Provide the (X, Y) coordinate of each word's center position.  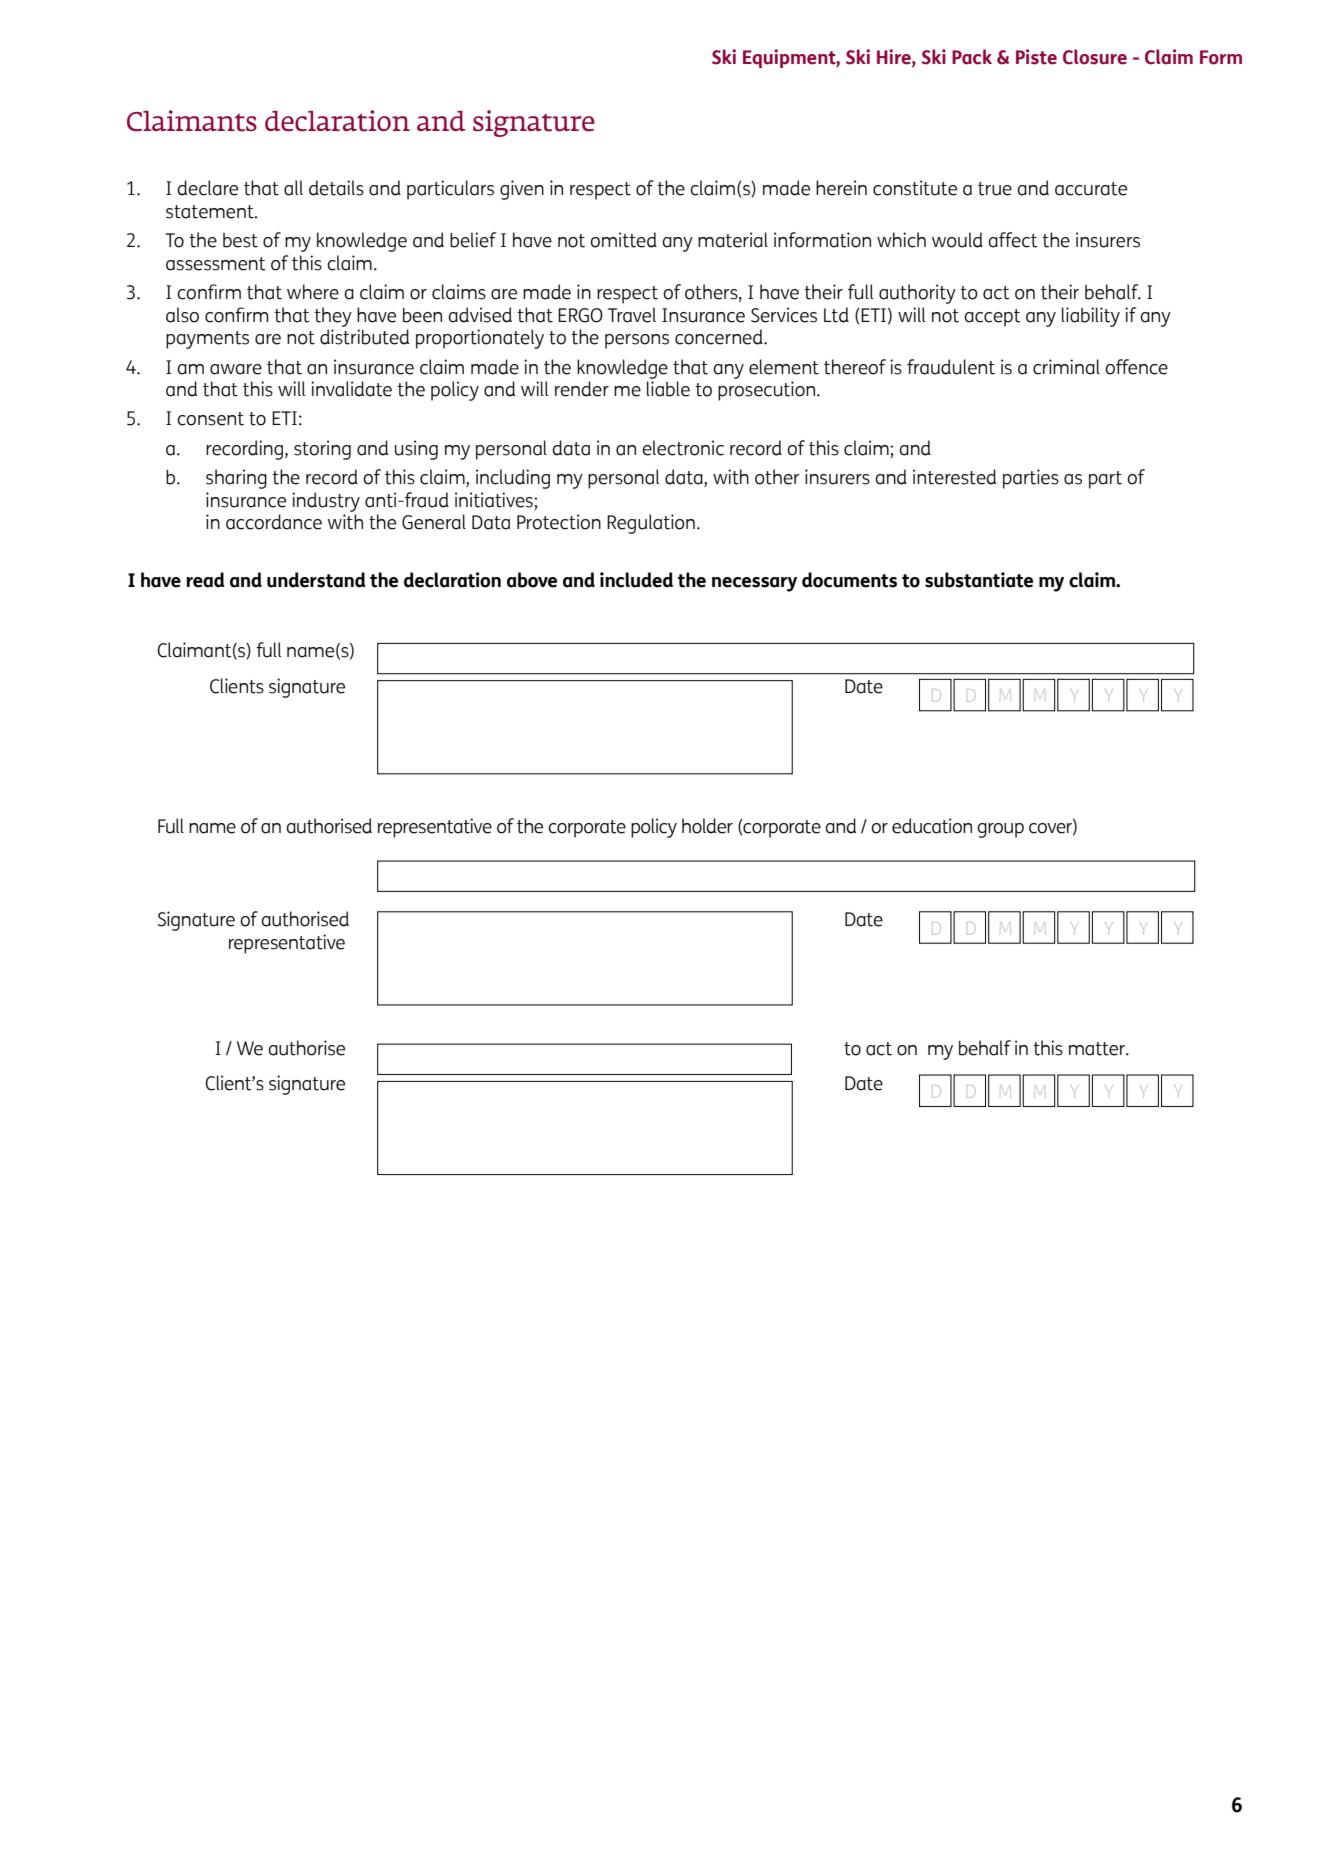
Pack (972, 57)
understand (316, 580)
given (522, 190)
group (1000, 830)
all (293, 188)
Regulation (651, 524)
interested (954, 477)
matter (1098, 1049)
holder (707, 826)
